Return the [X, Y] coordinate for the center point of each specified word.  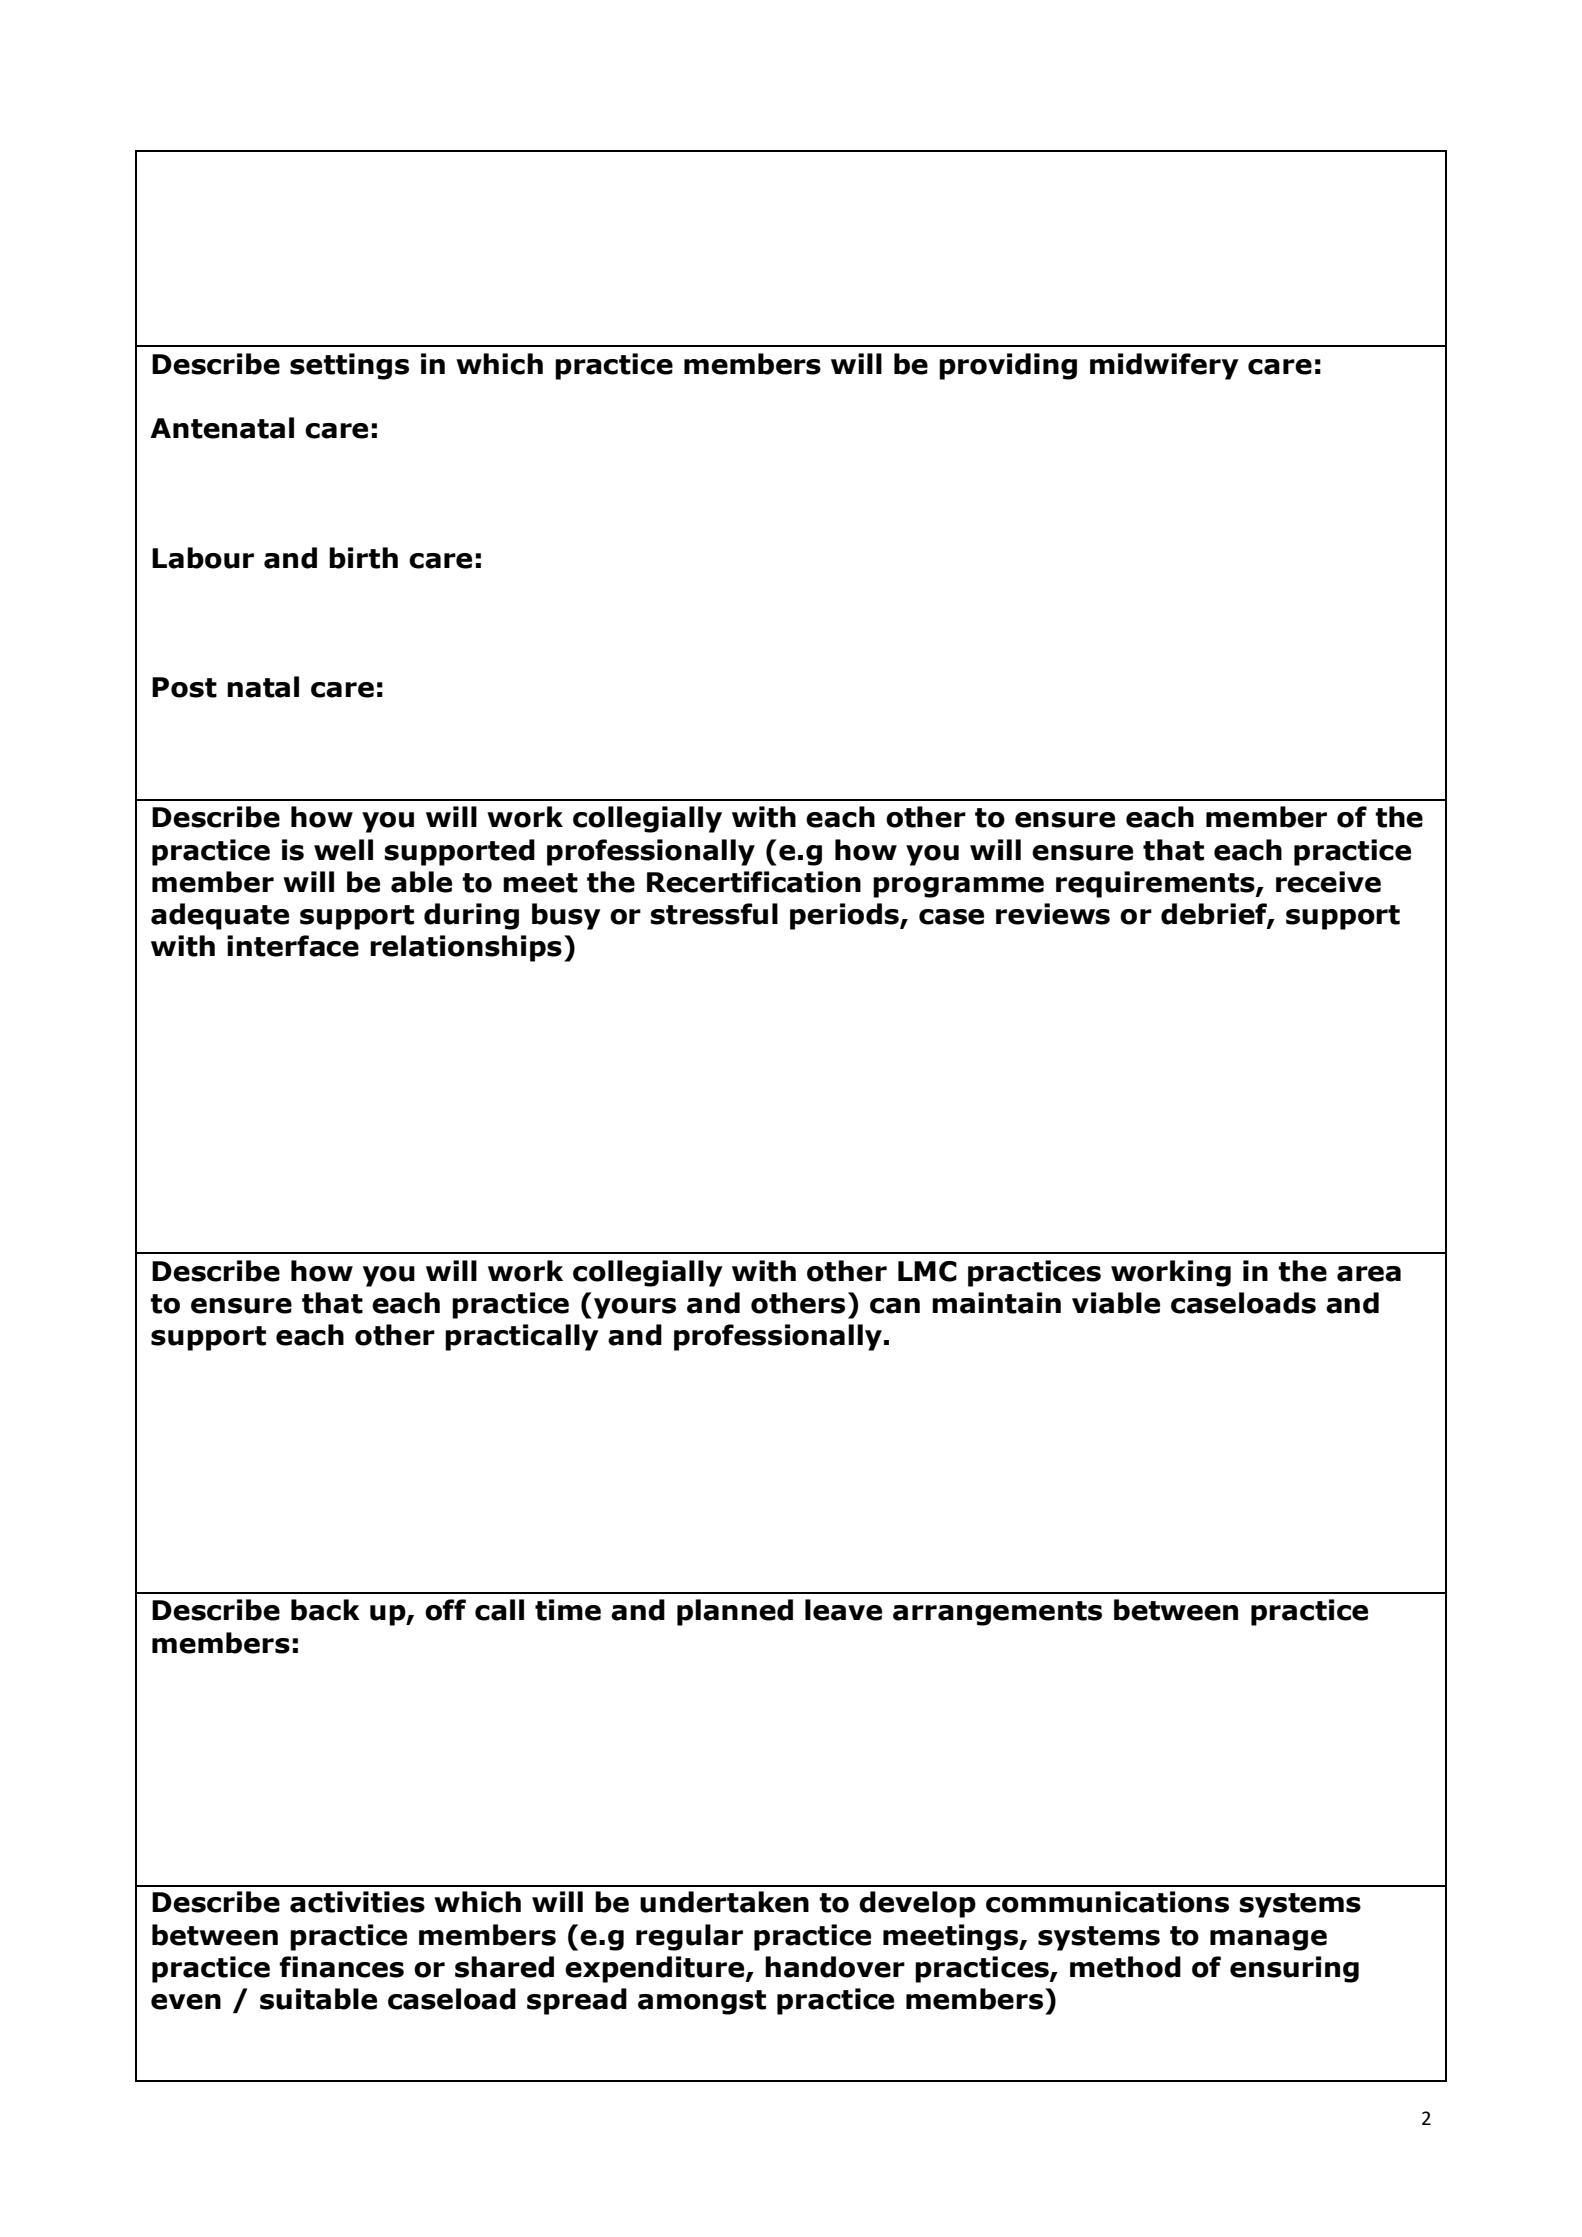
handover [835, 1967]
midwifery [1164, 366]
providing [1008, 366]
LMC [927, 1271]
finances [341, 1967]
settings [349, 366]
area [1369, 1274]
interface [293, 946]
